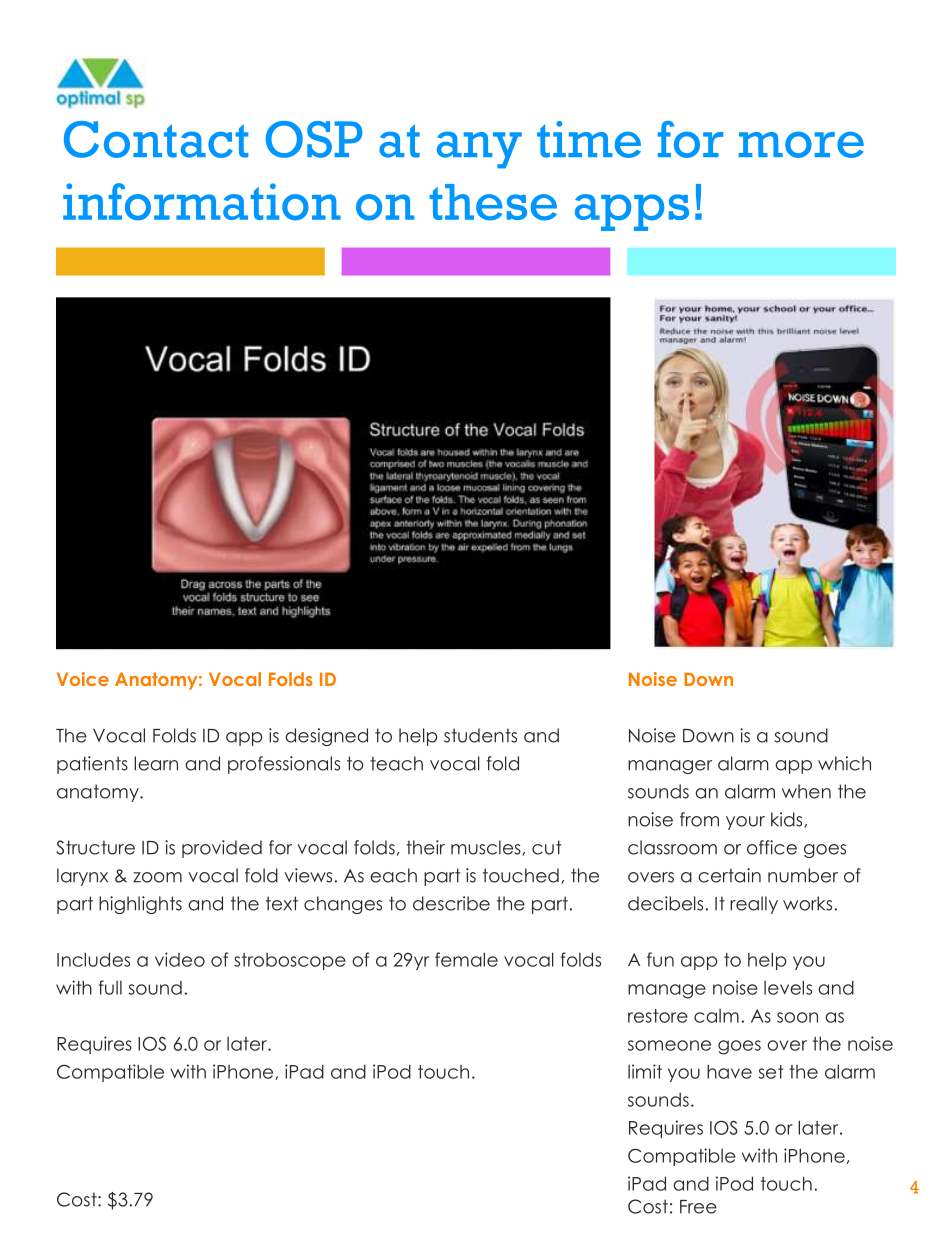  Describe the element at coordinates (480, 735) in the document. I see `students` at that location.
